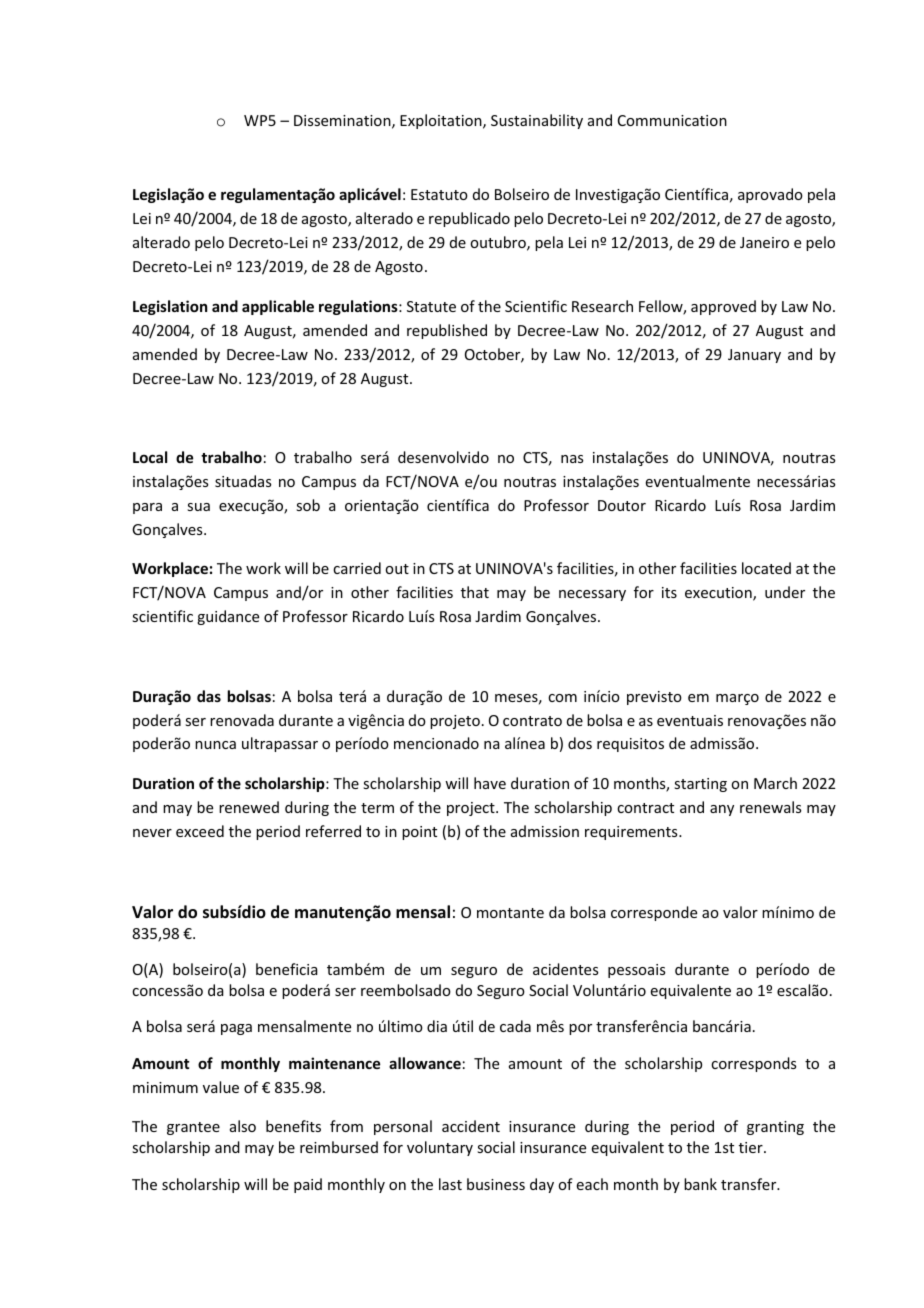 The height and width of the screenshot is (1308, 924). I want to click on applicable, so click(278, 307).
